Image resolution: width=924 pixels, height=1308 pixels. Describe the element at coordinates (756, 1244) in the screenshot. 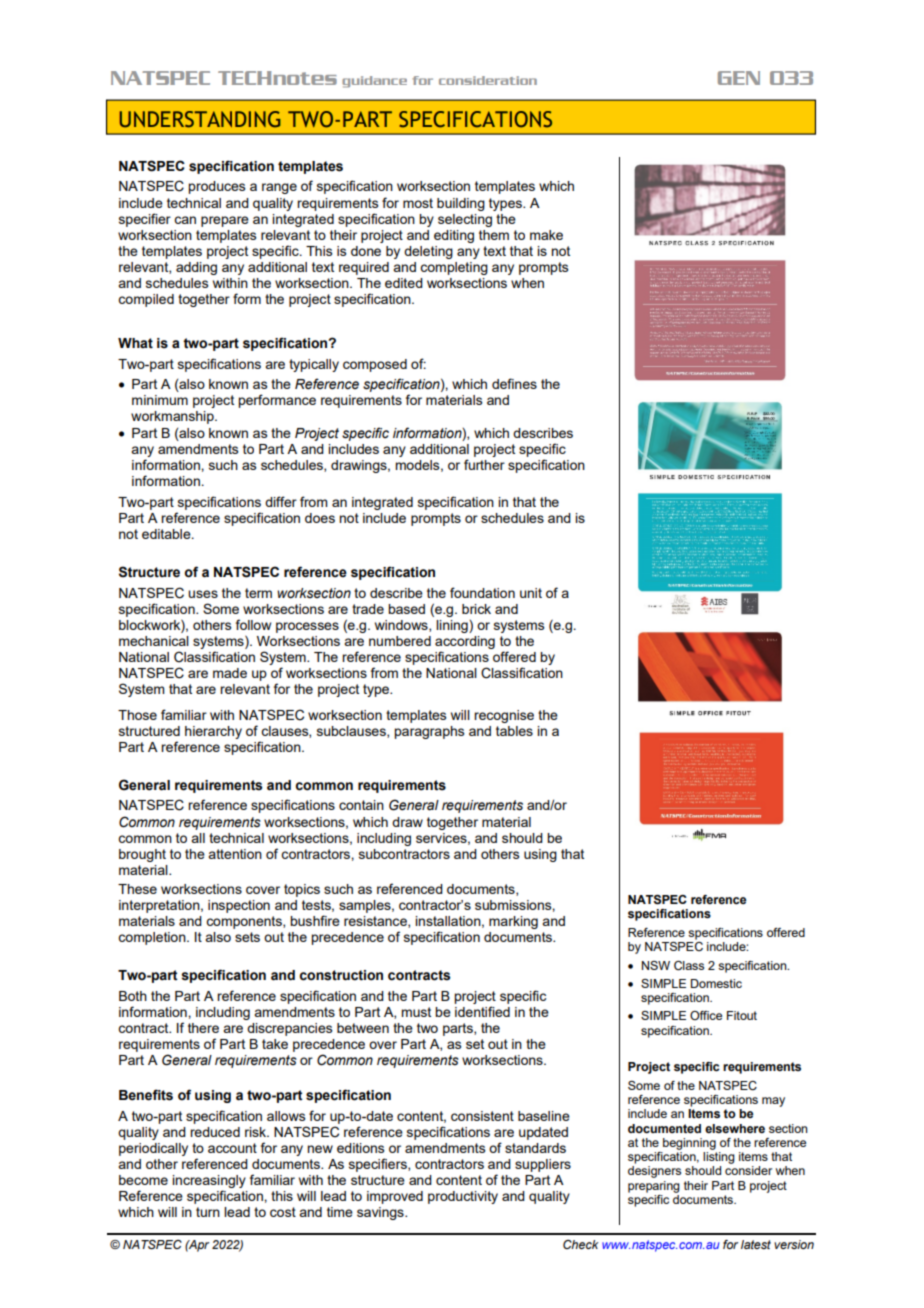

I see `latest` at that location.
